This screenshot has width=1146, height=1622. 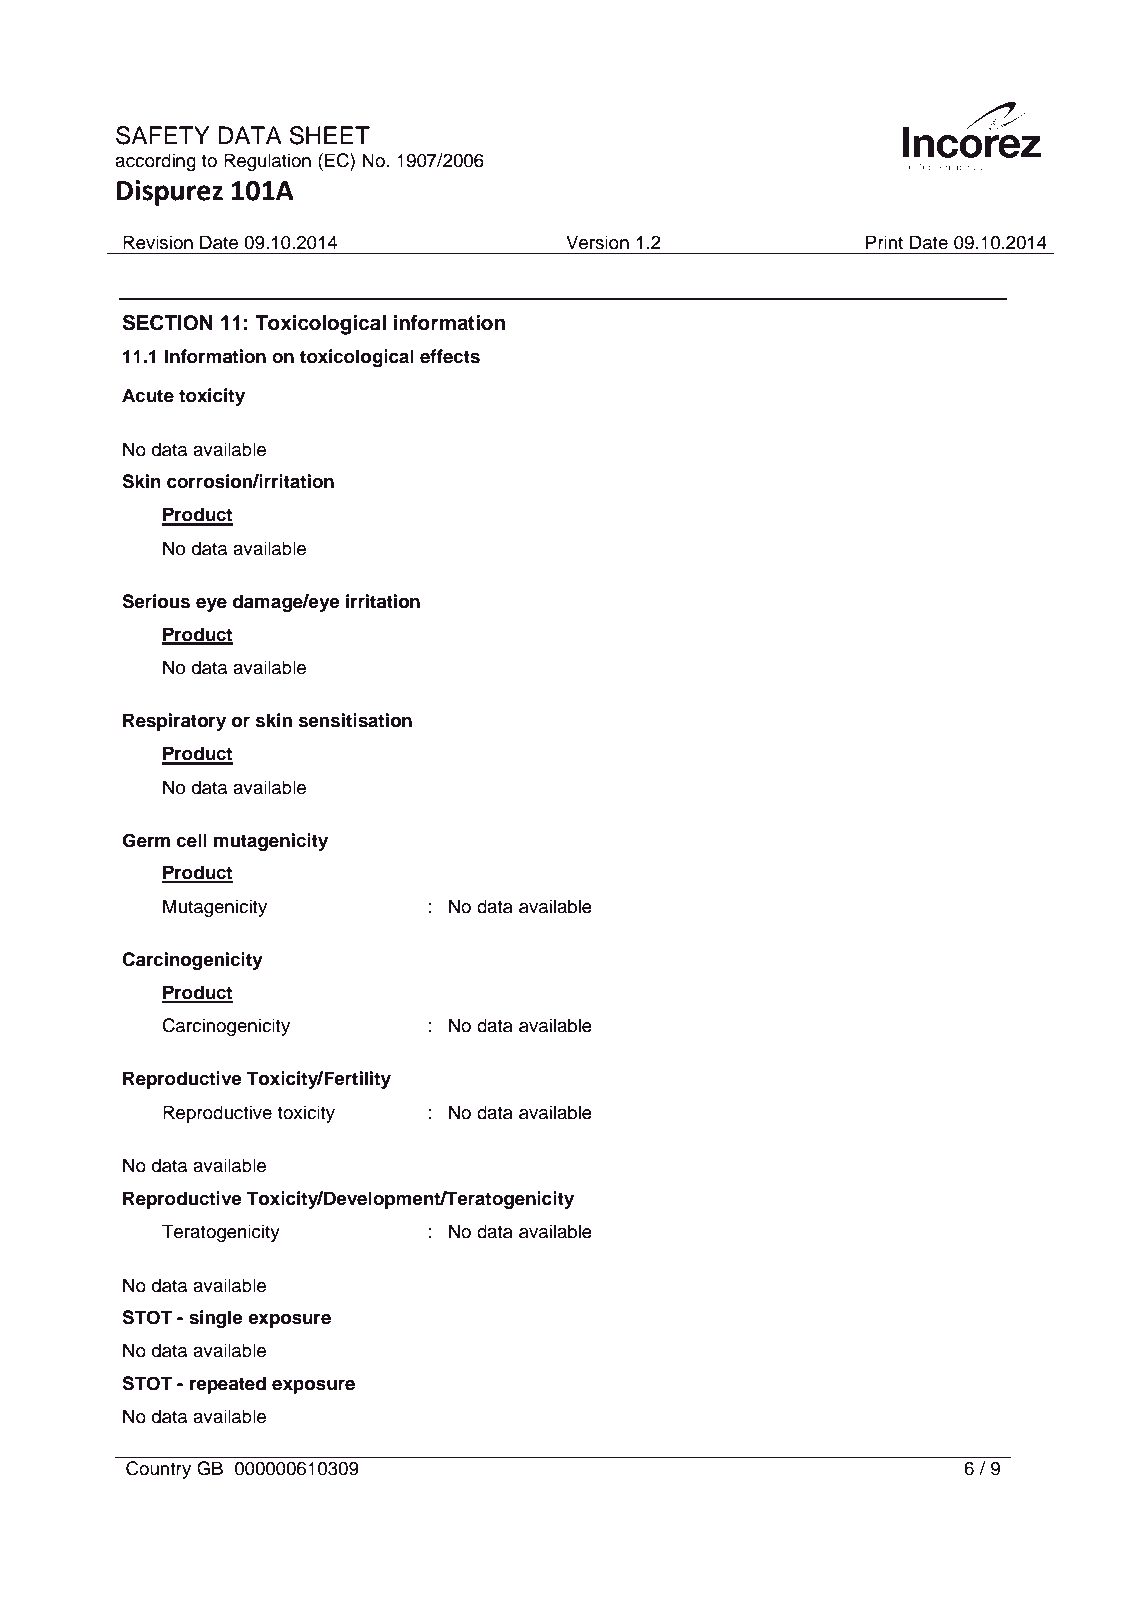 What do you see at coordinates (156, 601) in the screenshot?
I see `Serious` at bounding box center [156, 601].
